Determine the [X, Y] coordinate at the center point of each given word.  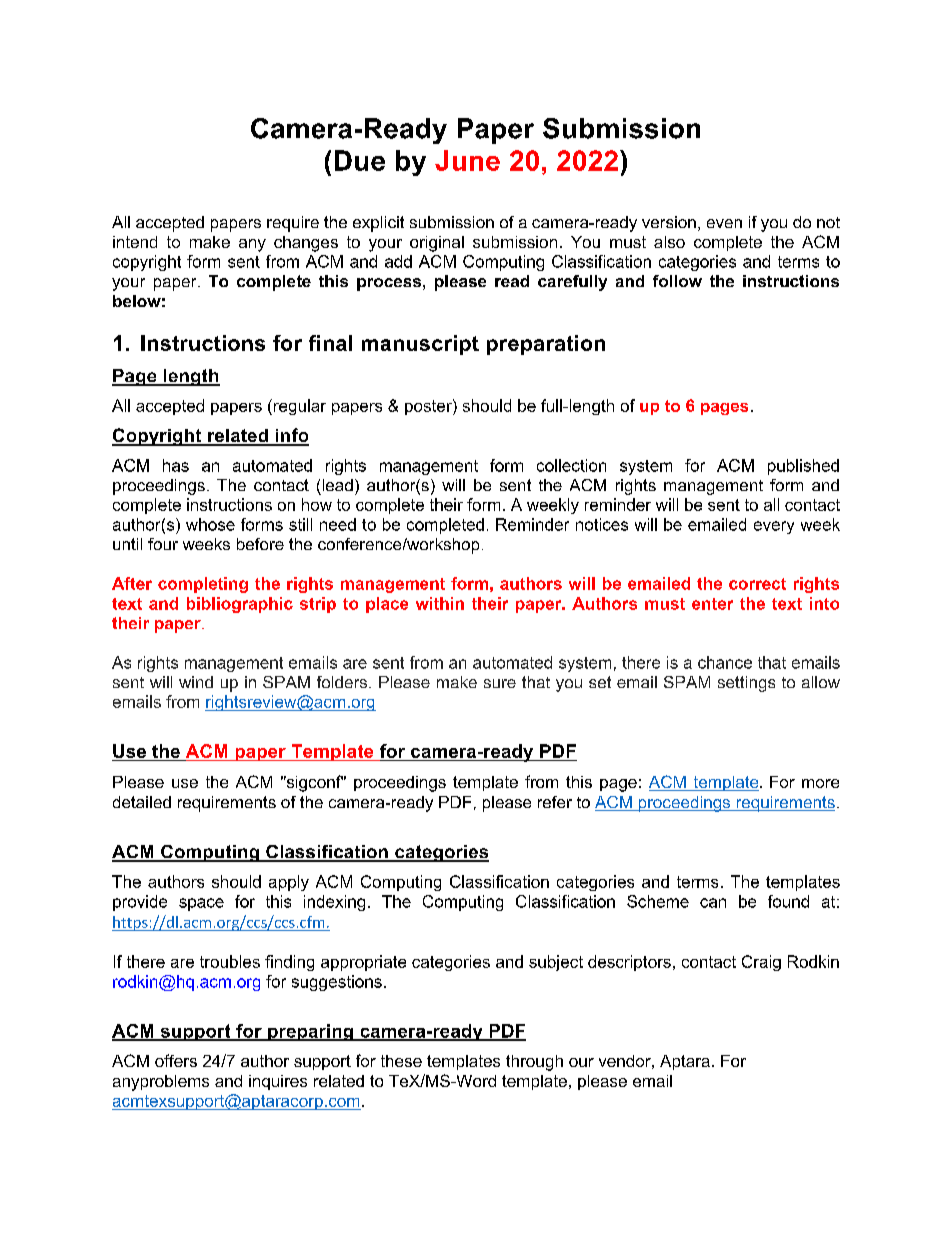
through [534, 1063]
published [803, 467]
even [724, 223]
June [467, 160]
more [820, 783]
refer [555, 802]
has [176, 465]
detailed [142, 802]
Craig [761, 963]
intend [135, 242]
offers [176, 1060]
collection [571, 465]
